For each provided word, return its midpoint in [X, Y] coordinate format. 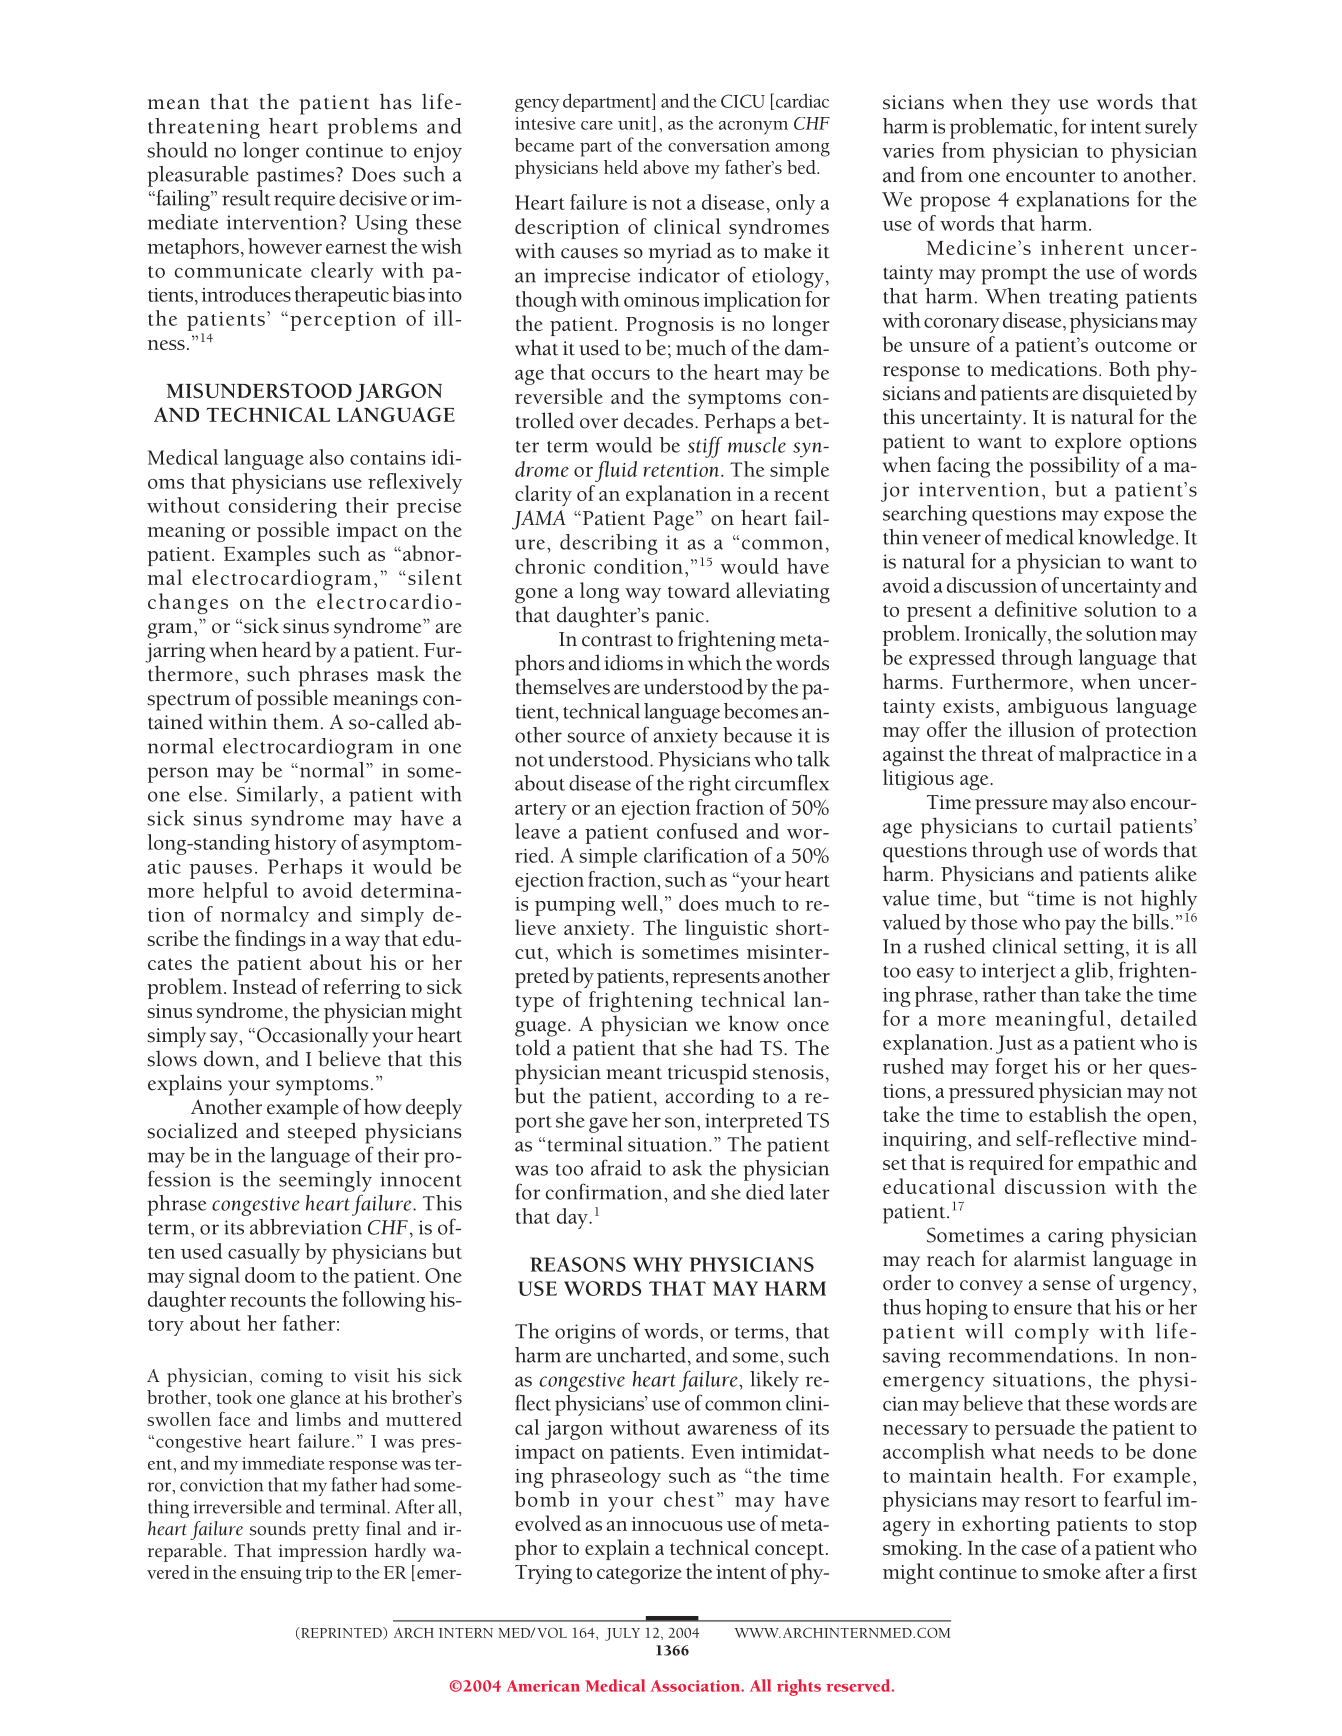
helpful [235, 892]
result [246, 198]
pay [1080, 927]
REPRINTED [341, 1633]
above [666, 167]
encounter [1050, 176]
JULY [622, 1634]
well [639, 903]
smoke [1072, 1571]
